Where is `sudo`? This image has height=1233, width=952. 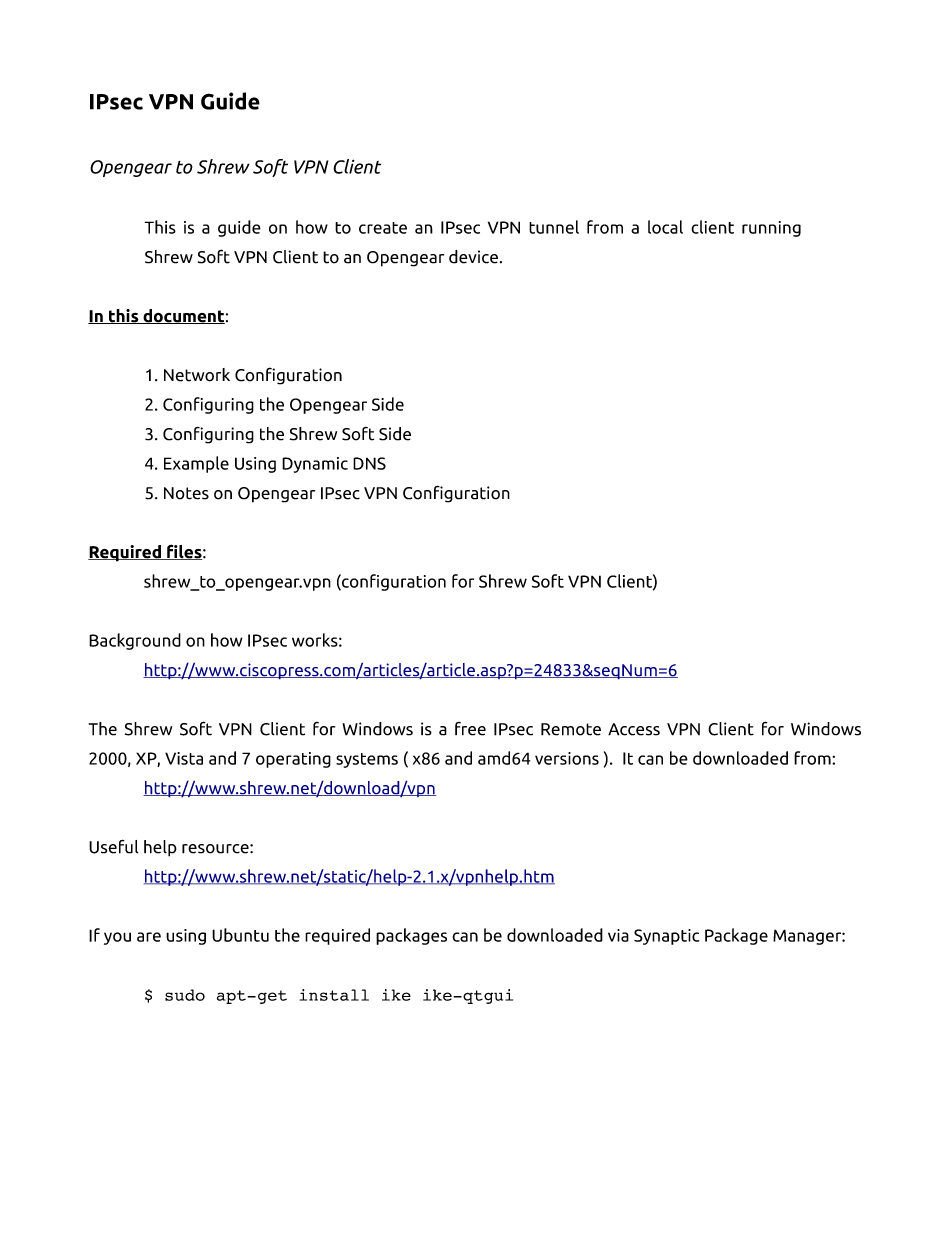
sudo is located at coordinates (185, 995).
